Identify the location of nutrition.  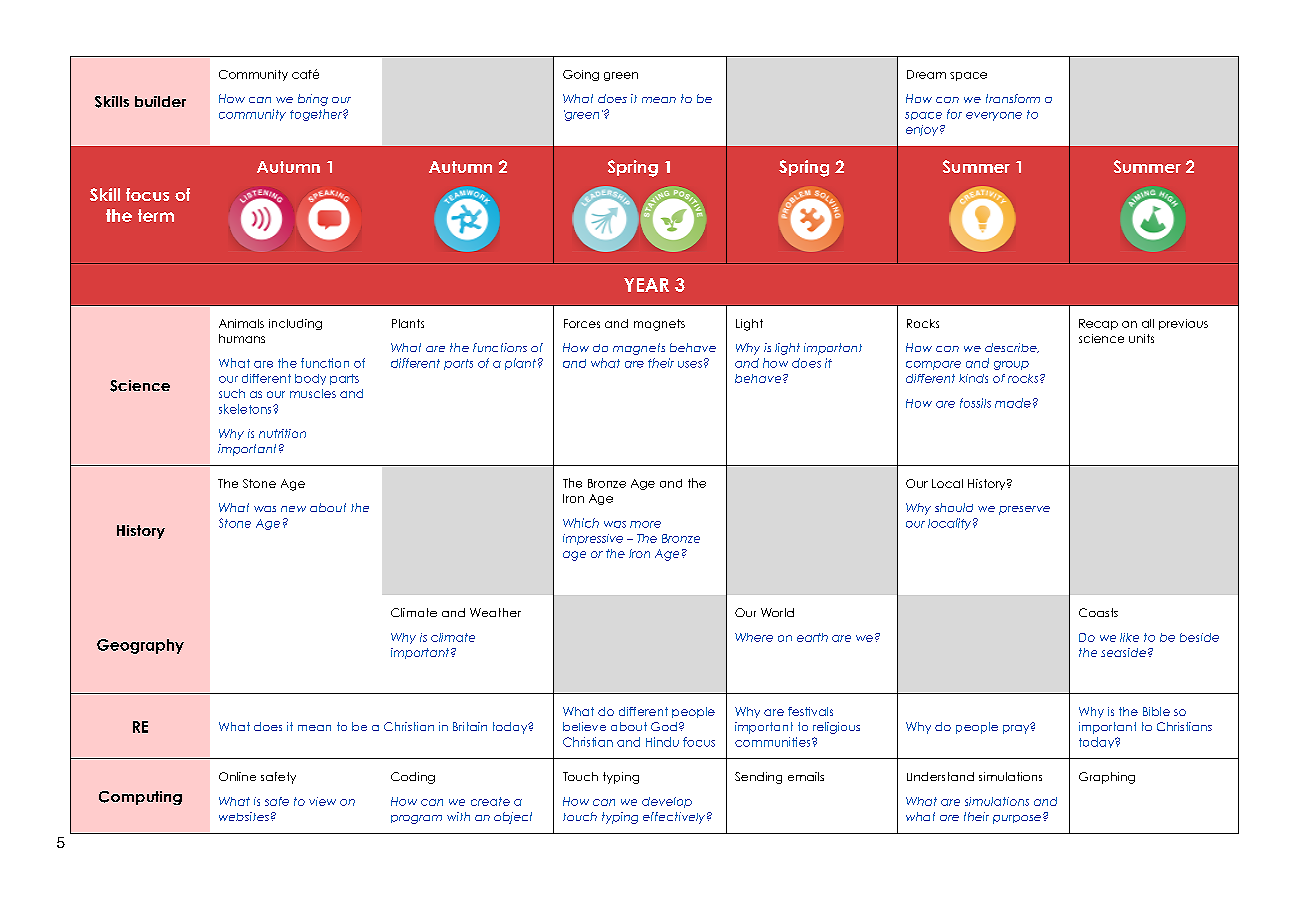
(282, 433).
